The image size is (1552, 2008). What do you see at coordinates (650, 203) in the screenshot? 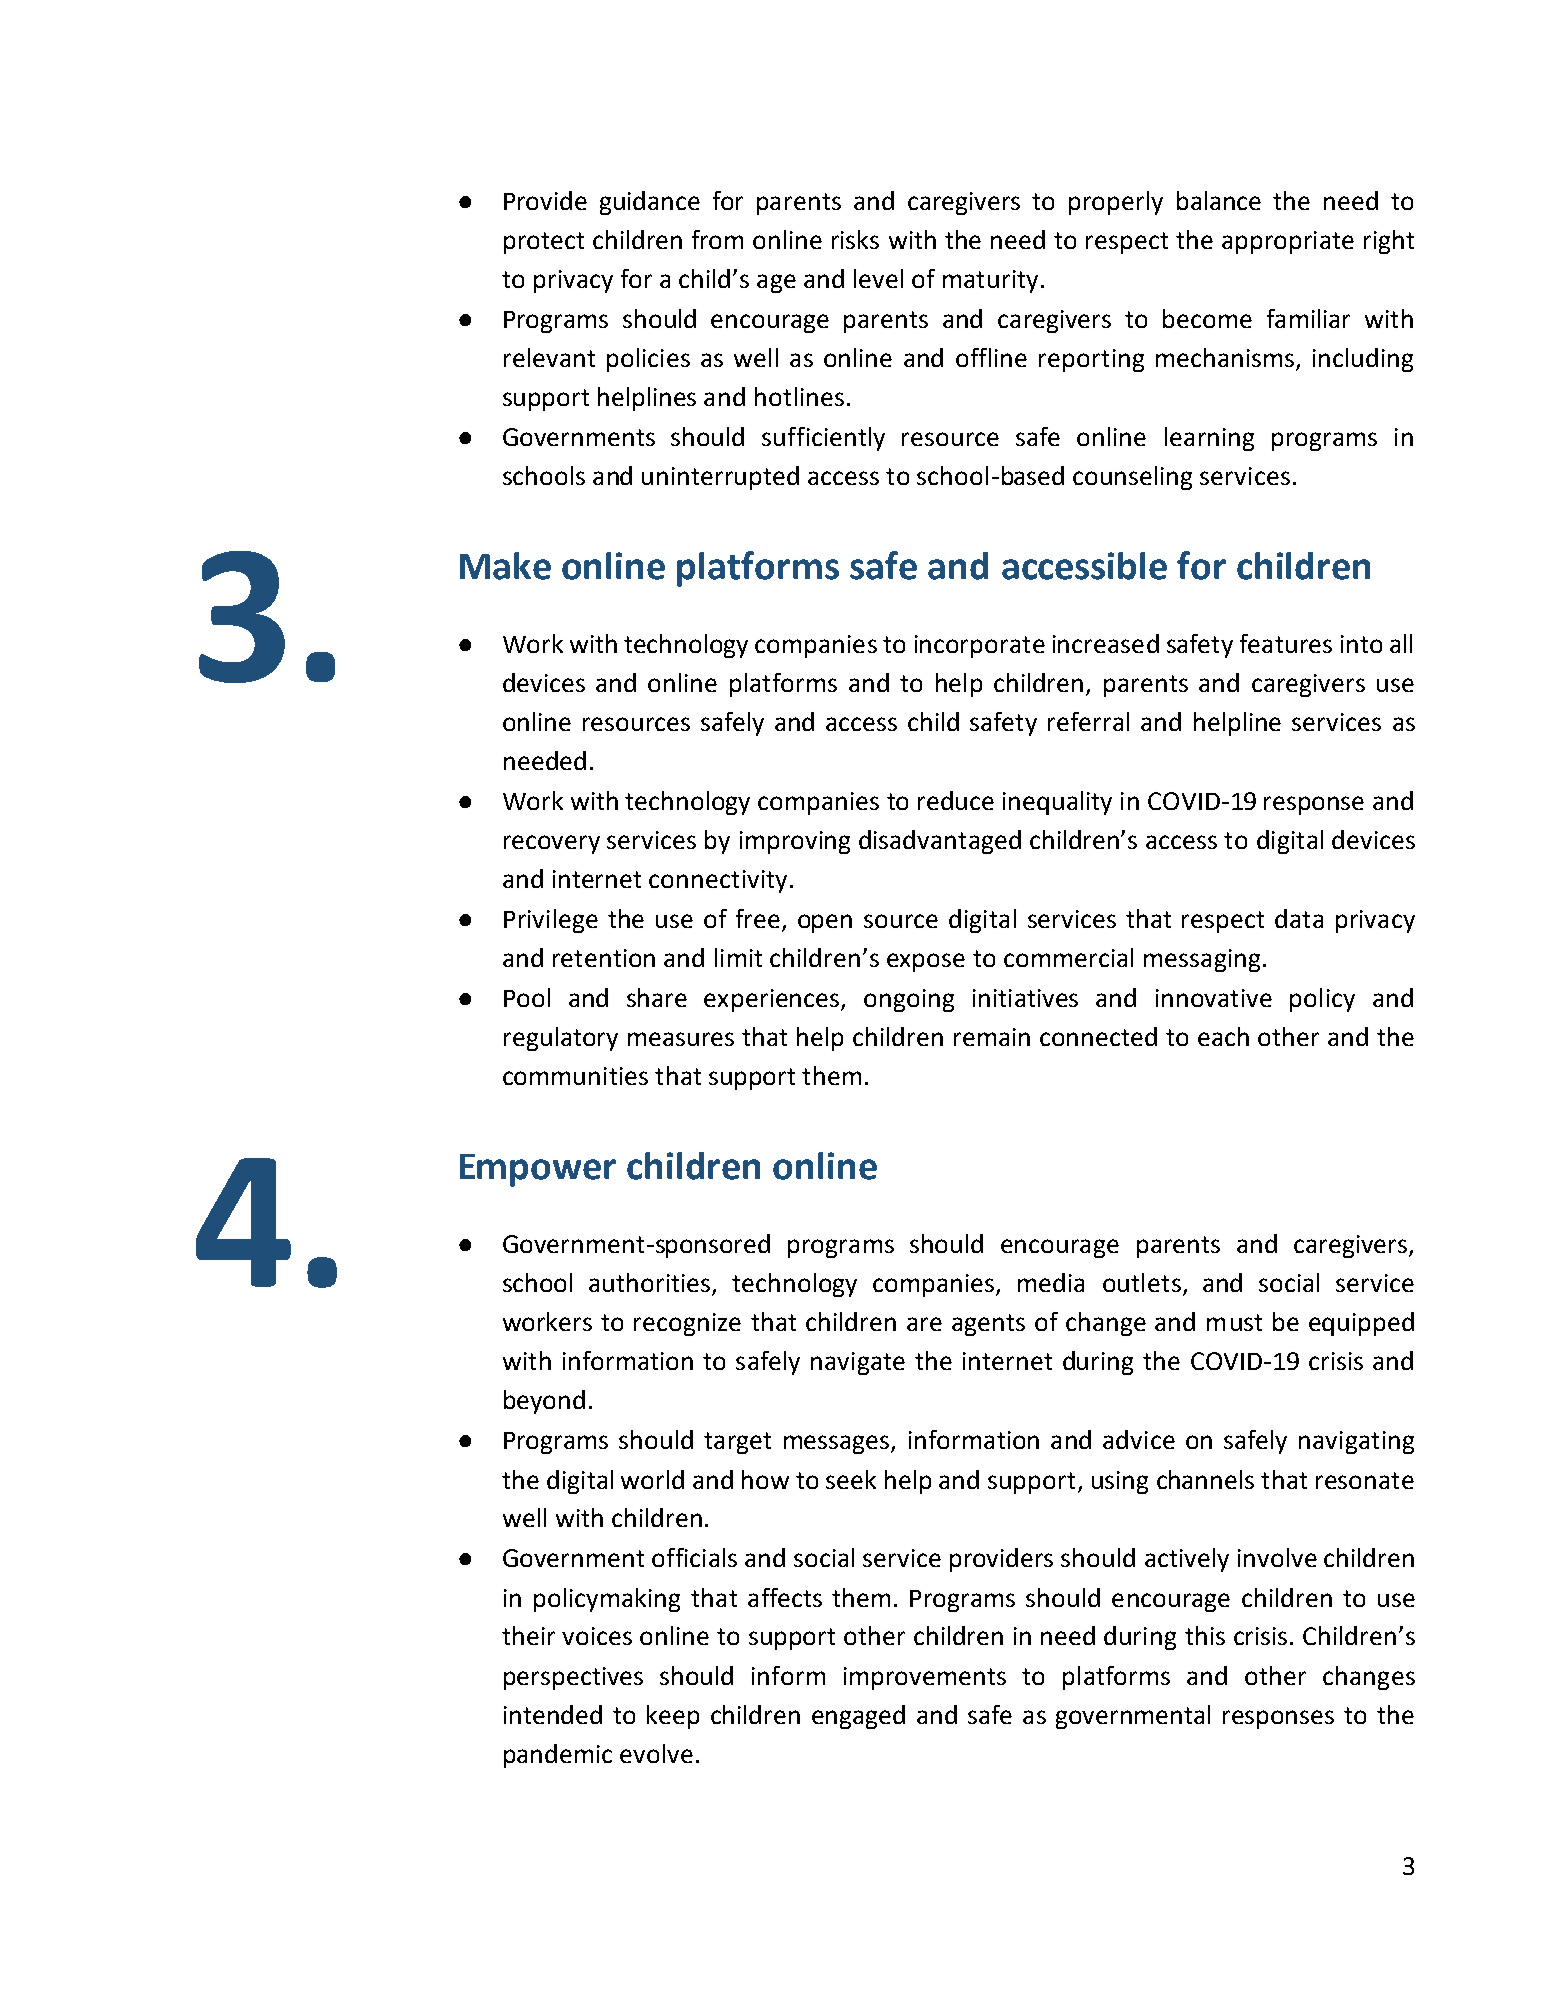
I see `guidance` at bounding box center [650, 203].
